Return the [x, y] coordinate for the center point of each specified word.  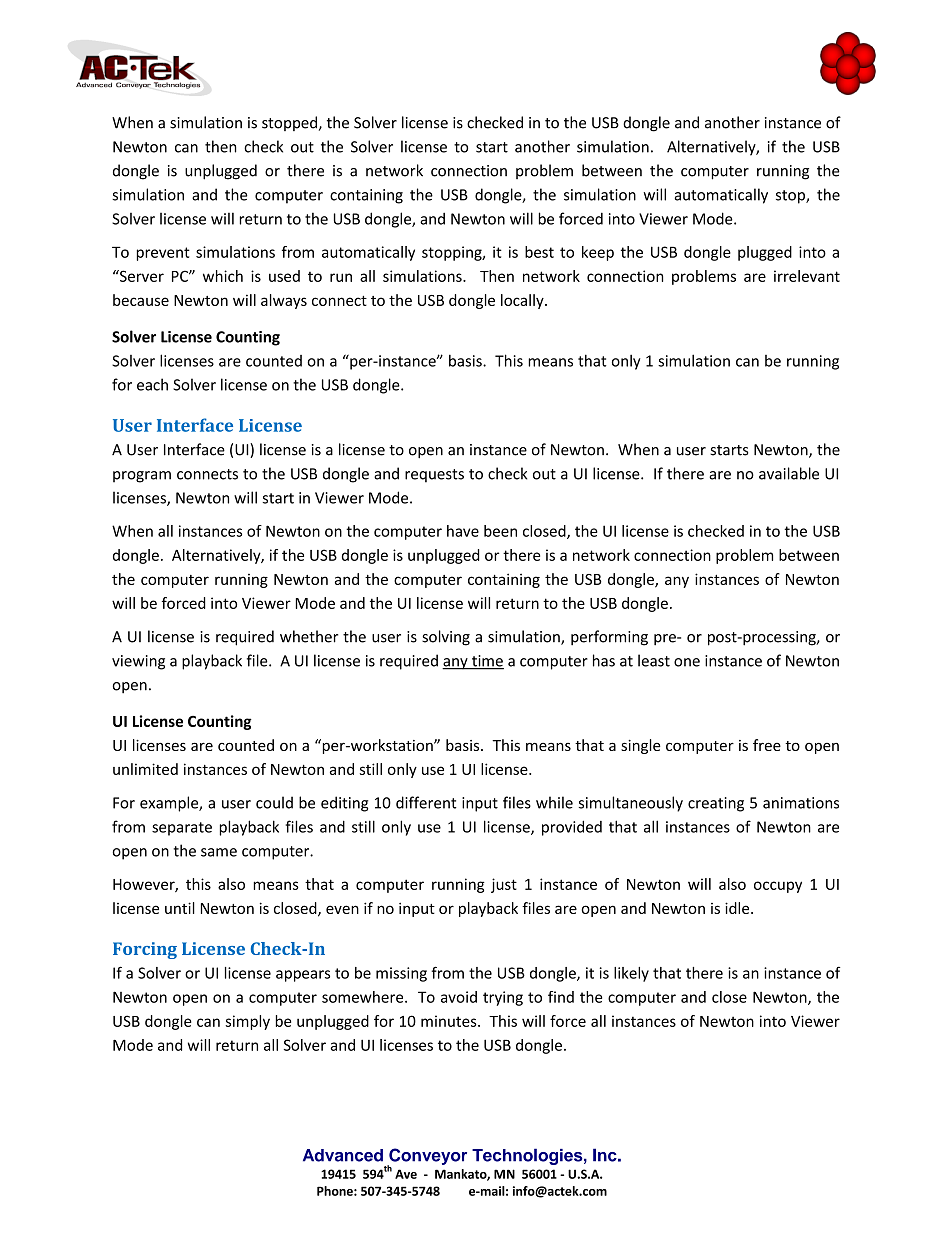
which [223, 276]
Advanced [343, 1155]
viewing [138, 662]
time [487, 662]
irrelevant [807, 276]
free [767, 745]
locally [523, 301]
